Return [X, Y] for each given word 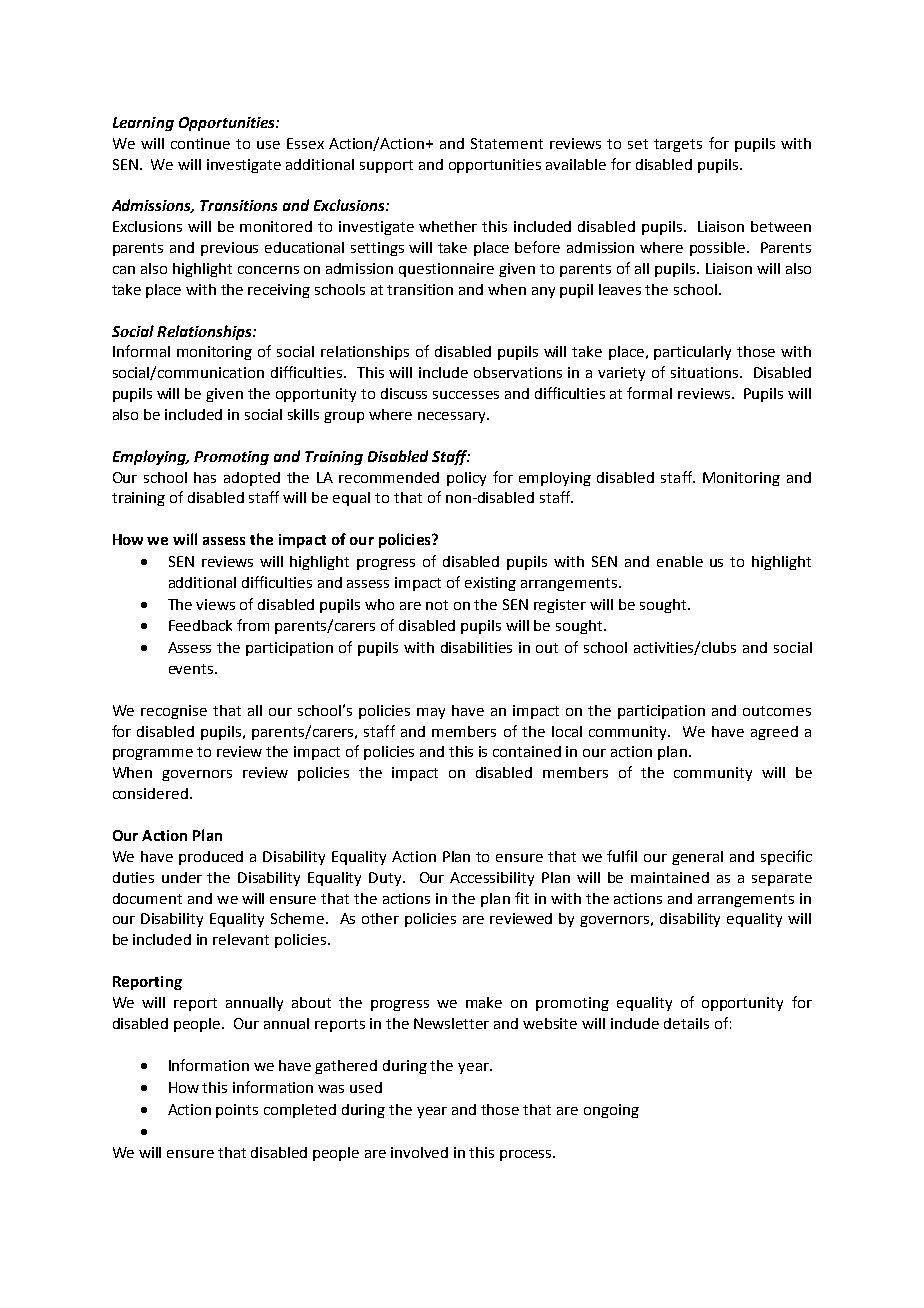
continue [200, 143]
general [697, 858]
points [237, 1111]
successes [466, 395]
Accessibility [492, 879]
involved [419, 1152]
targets [678, 145]
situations [706, 372]
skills [303, 414]
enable [680, 561]
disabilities [476, 647]
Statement [507, 143]
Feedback [200, 625]
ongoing [611, 1111]
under [182, 877]
